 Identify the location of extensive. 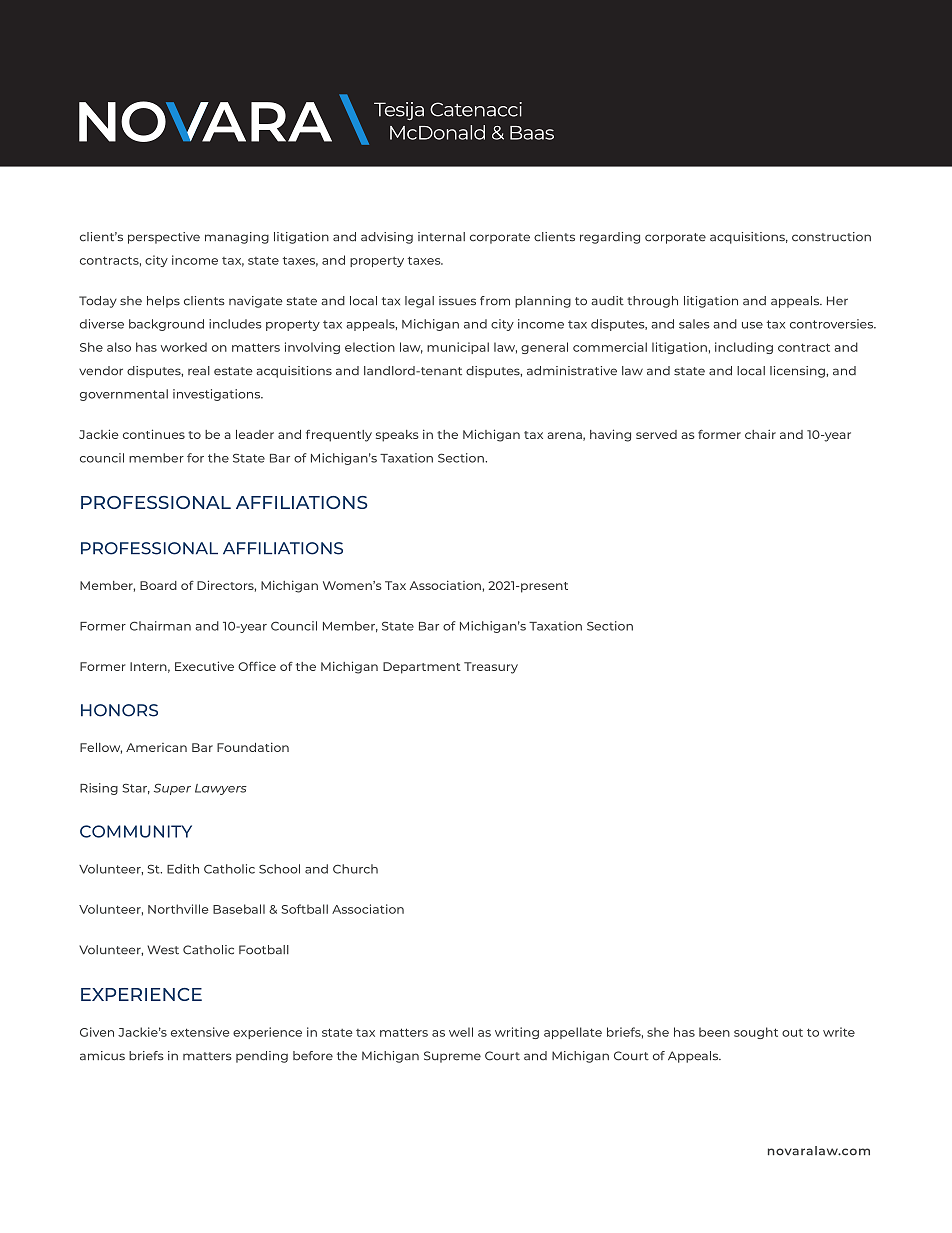
(200, 1032).
